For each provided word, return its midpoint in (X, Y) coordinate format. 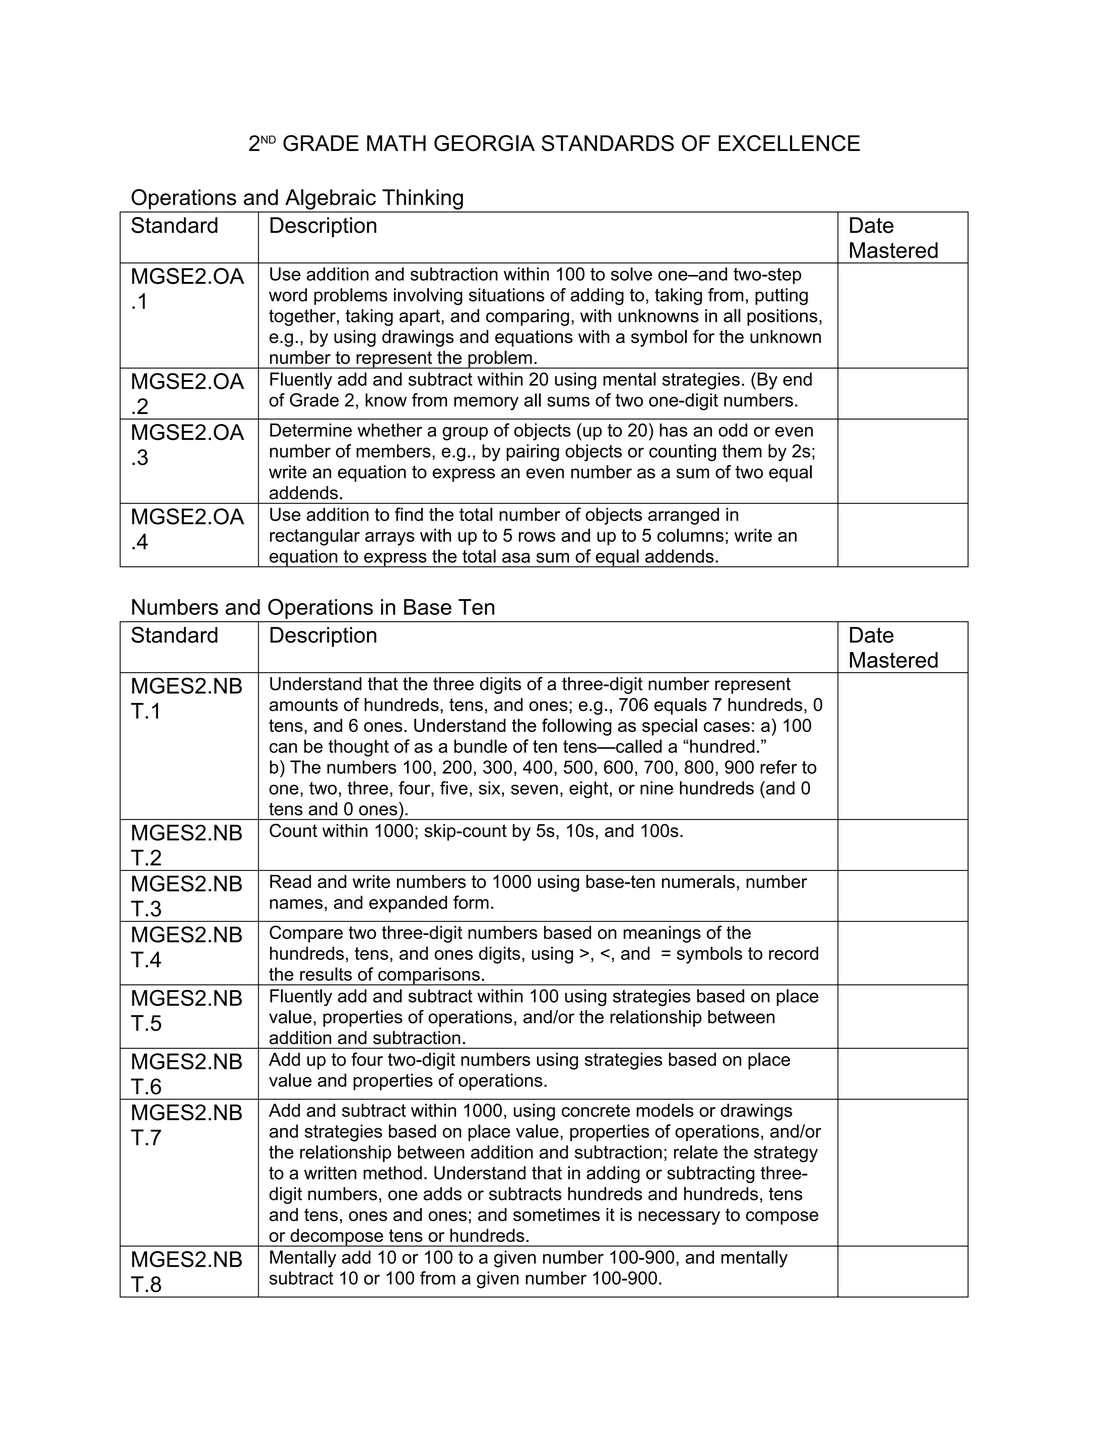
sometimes (556, 1214)
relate (696, 1152)
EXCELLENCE (789, 143)
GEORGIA (484, 143)
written (330, 1173)
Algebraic (330, 200)
